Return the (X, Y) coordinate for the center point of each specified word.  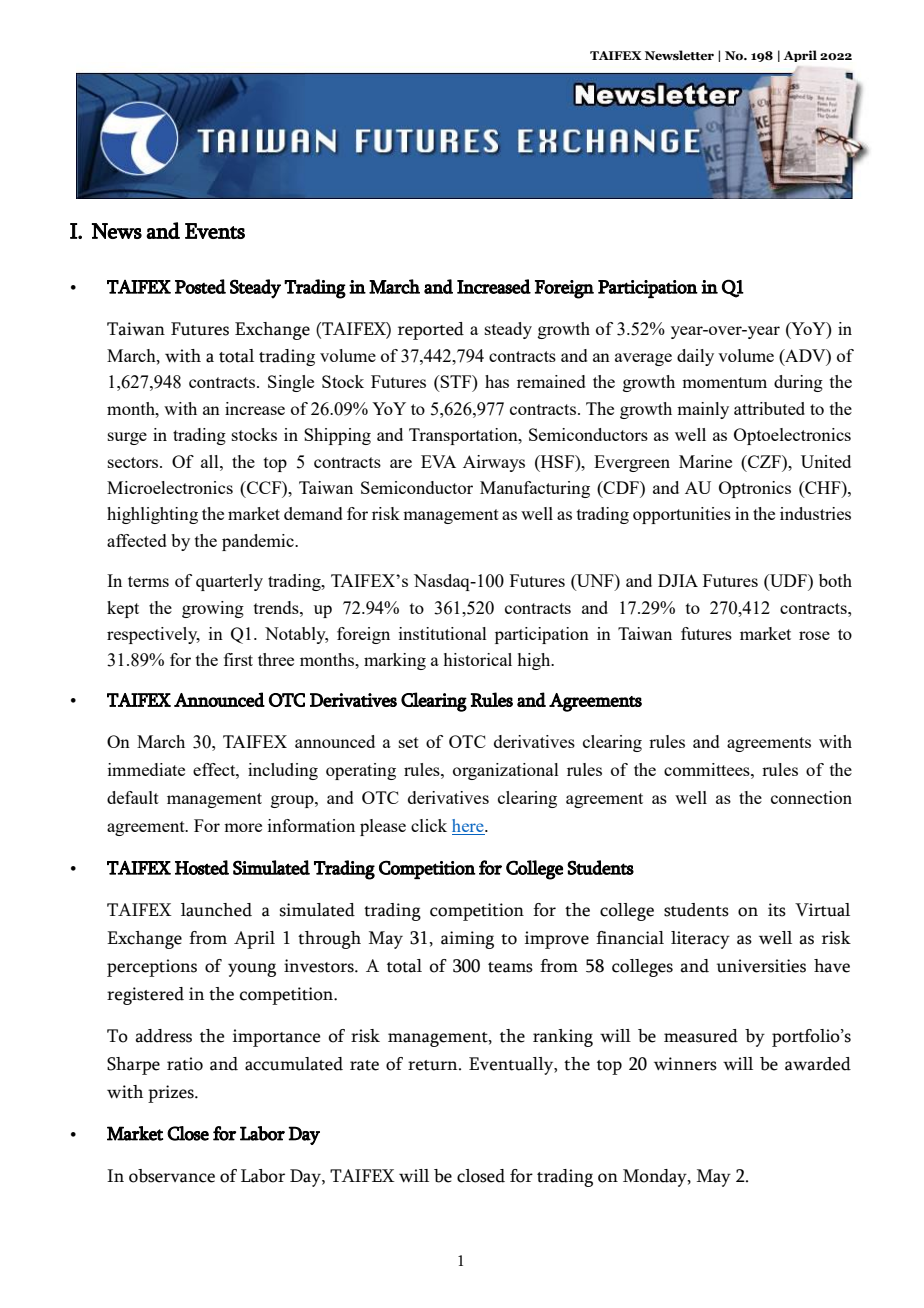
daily (695, 357)
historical (477, 659)
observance (172, 1176)
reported (431, 331)
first (238, 659)
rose (814, 635)
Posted (200, 286)
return (434, 1065)
